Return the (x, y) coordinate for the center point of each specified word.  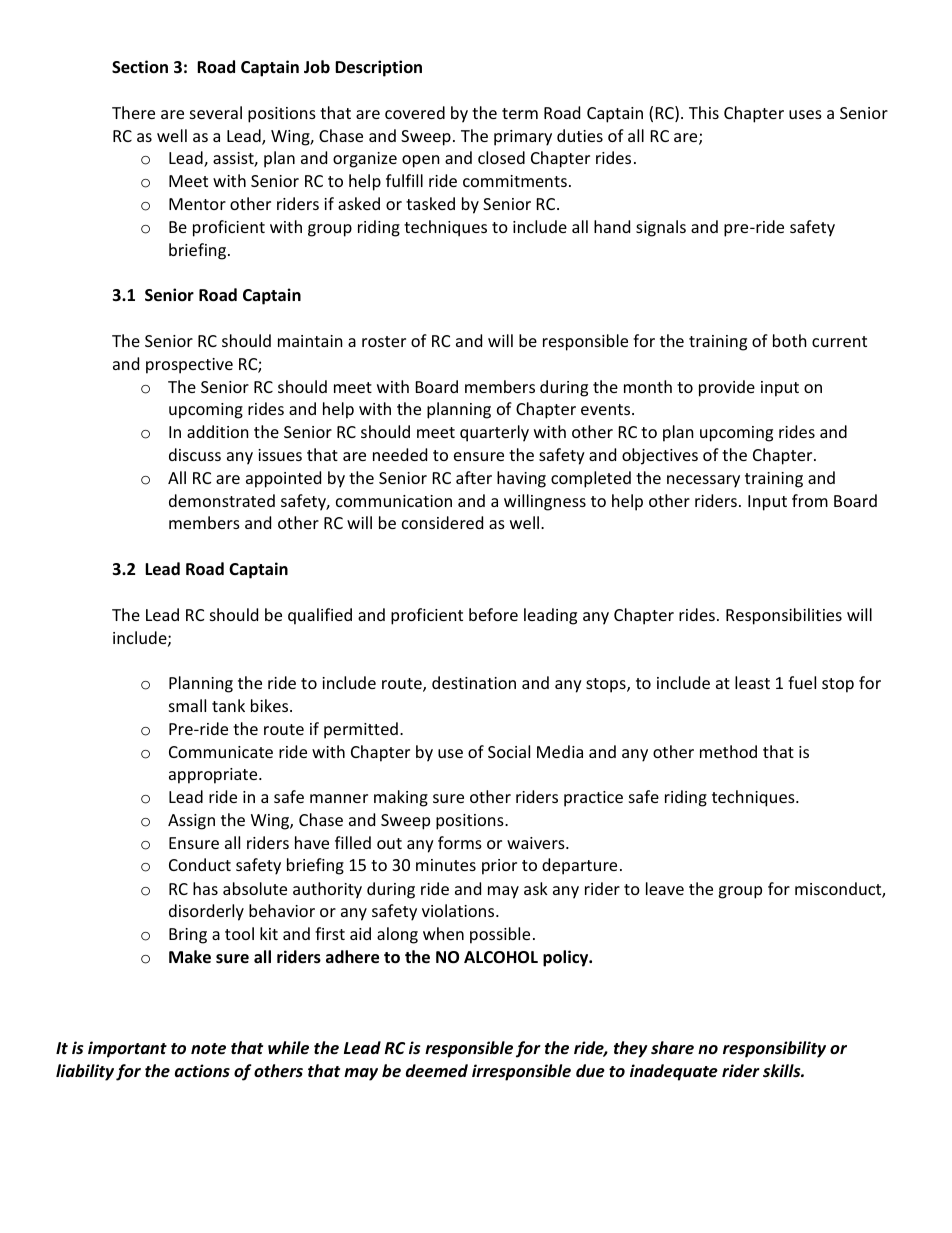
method (728, 751)
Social (509, 751)
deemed (437, 1071)
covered (415, 112)
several (216, 112)
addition (218, 431)
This (704, 112)
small (187, 705)
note (208, 1049)
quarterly (494, 433)
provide (727, 388)
